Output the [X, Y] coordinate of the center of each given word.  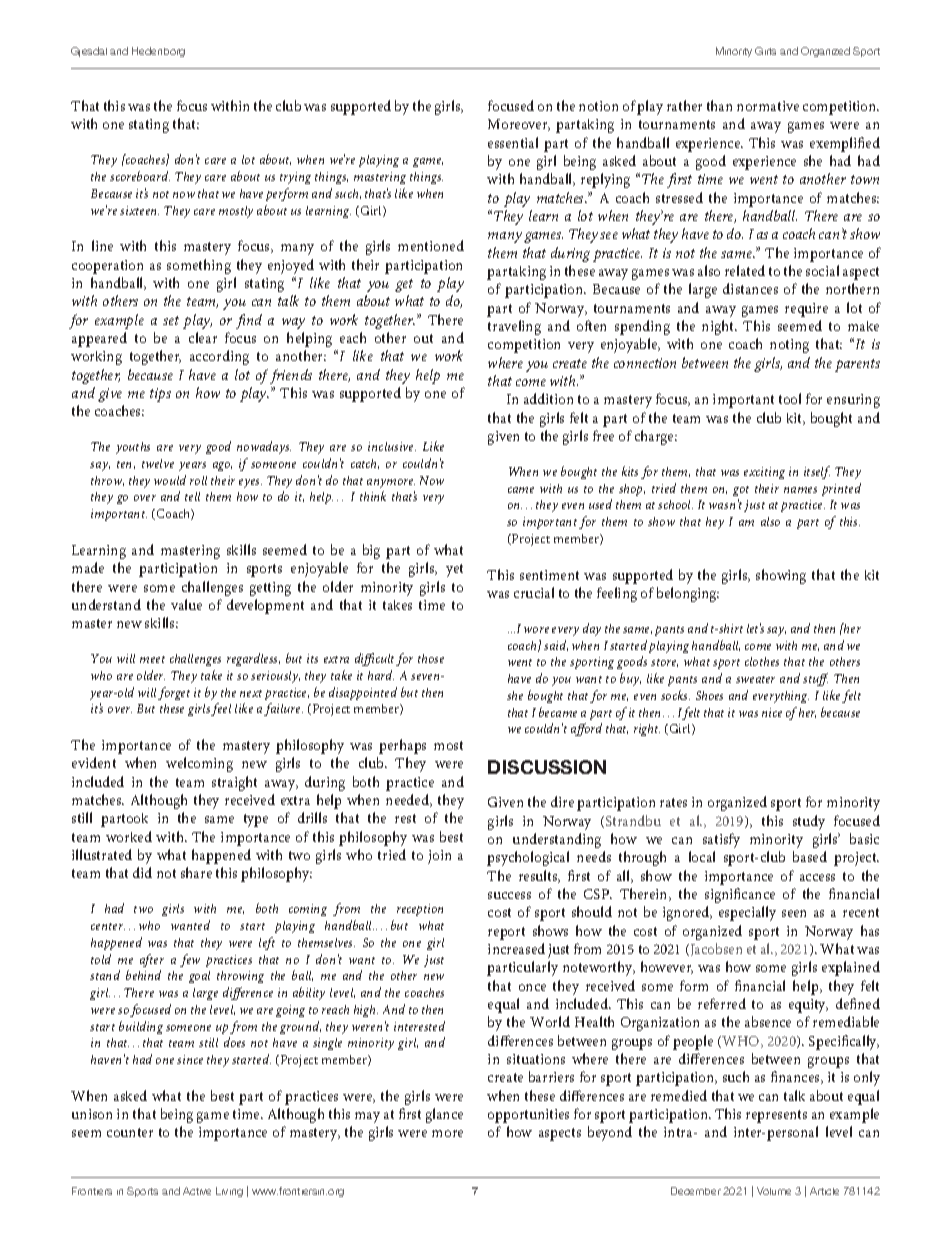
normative [768, 106]
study [809, 822]
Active [197, 1191]
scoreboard [140, 176]
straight [234, 783]
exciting [764, 473]
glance [444, 1115]
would [170, 480]
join [439, 857]
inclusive [392, 446]
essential [513, 142]
